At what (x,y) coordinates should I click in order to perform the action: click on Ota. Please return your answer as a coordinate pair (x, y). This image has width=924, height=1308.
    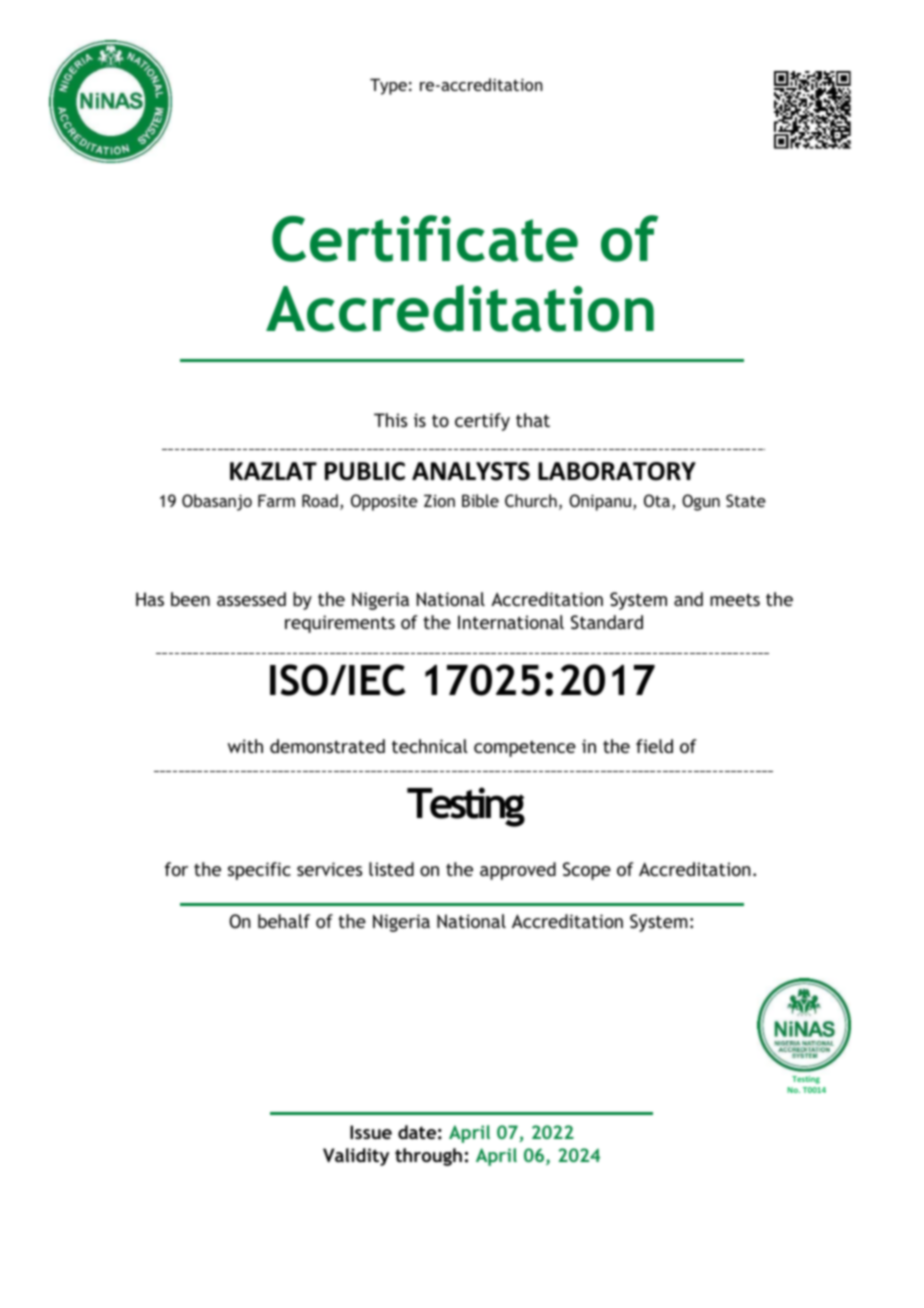
    Looking at the image, I should click on (657, 500).
